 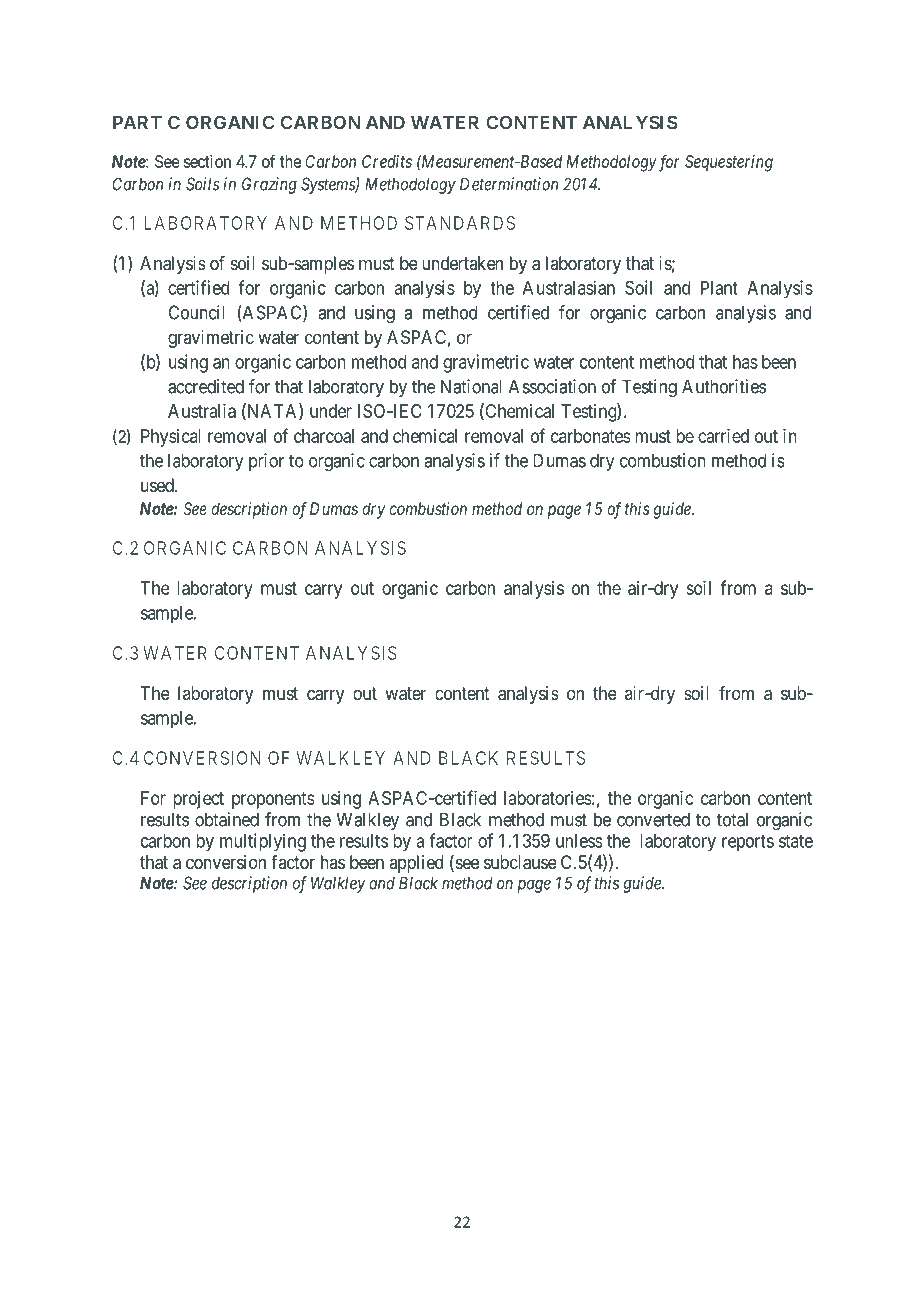 What do you see at coordinates (509, 184) in the document?
I see `Determination` at bounding box center [509, 184].
